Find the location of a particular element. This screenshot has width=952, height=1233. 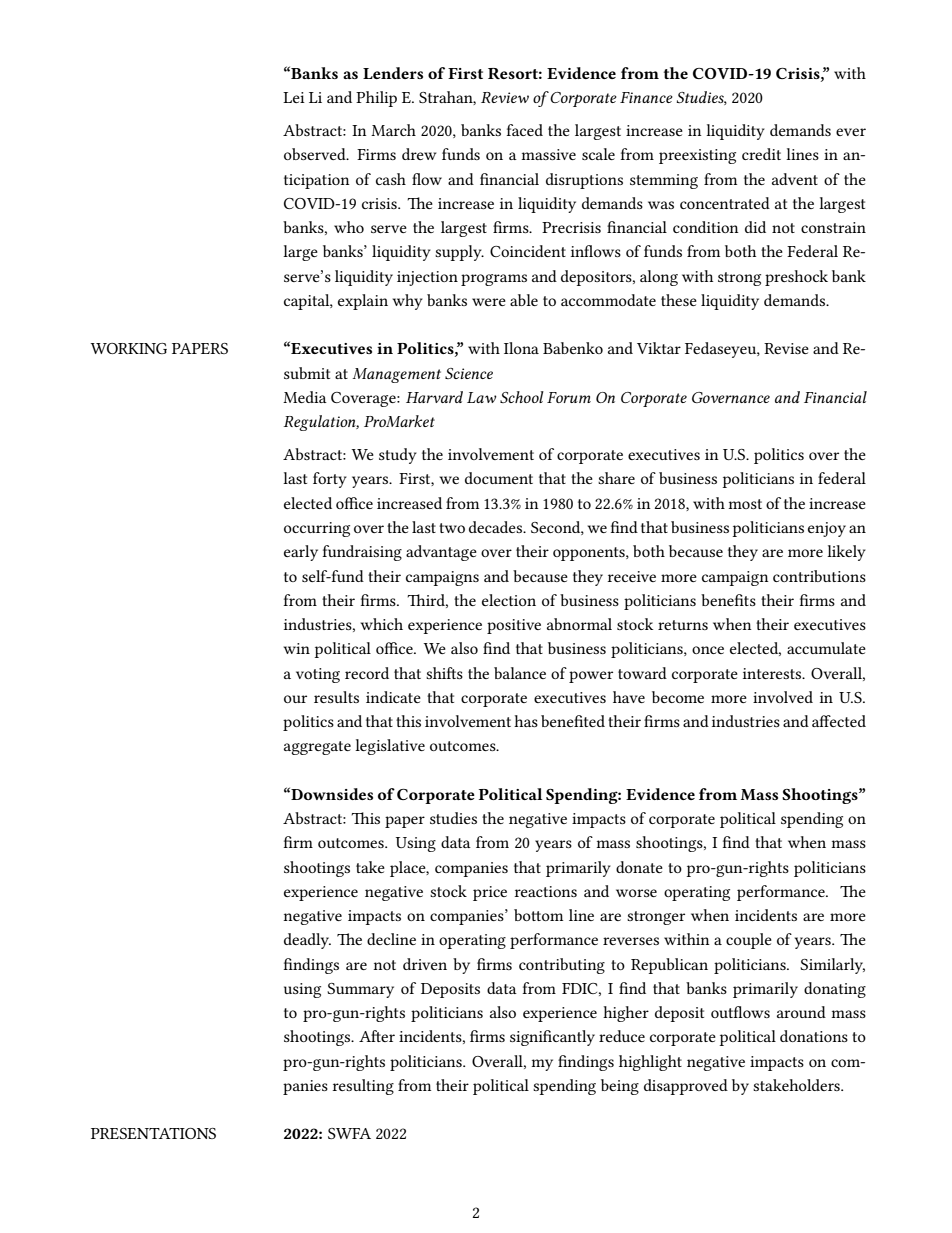

Review is located at coordinates (505, 97).
